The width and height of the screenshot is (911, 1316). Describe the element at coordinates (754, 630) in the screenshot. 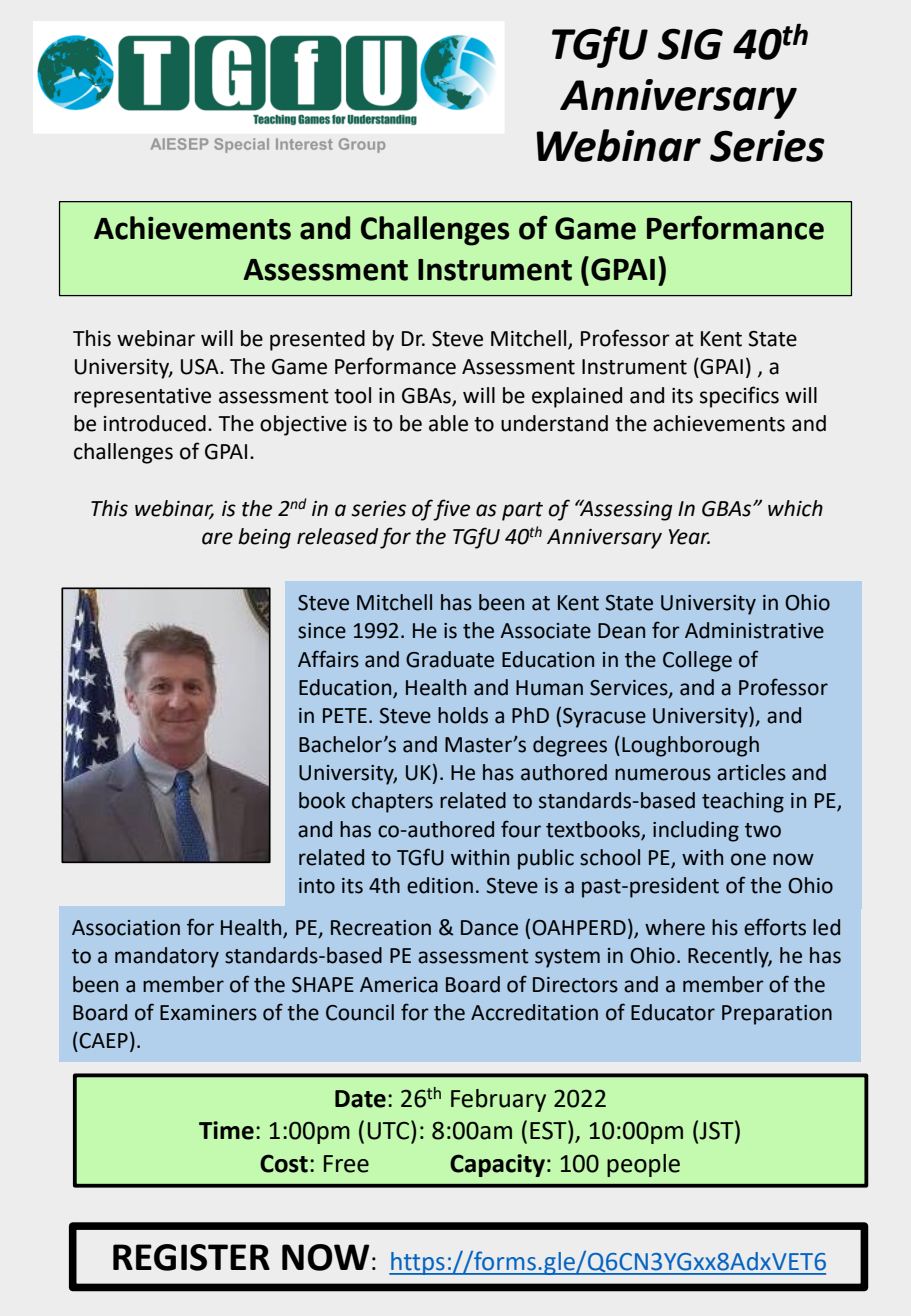

I see `Administrative` at that location.
